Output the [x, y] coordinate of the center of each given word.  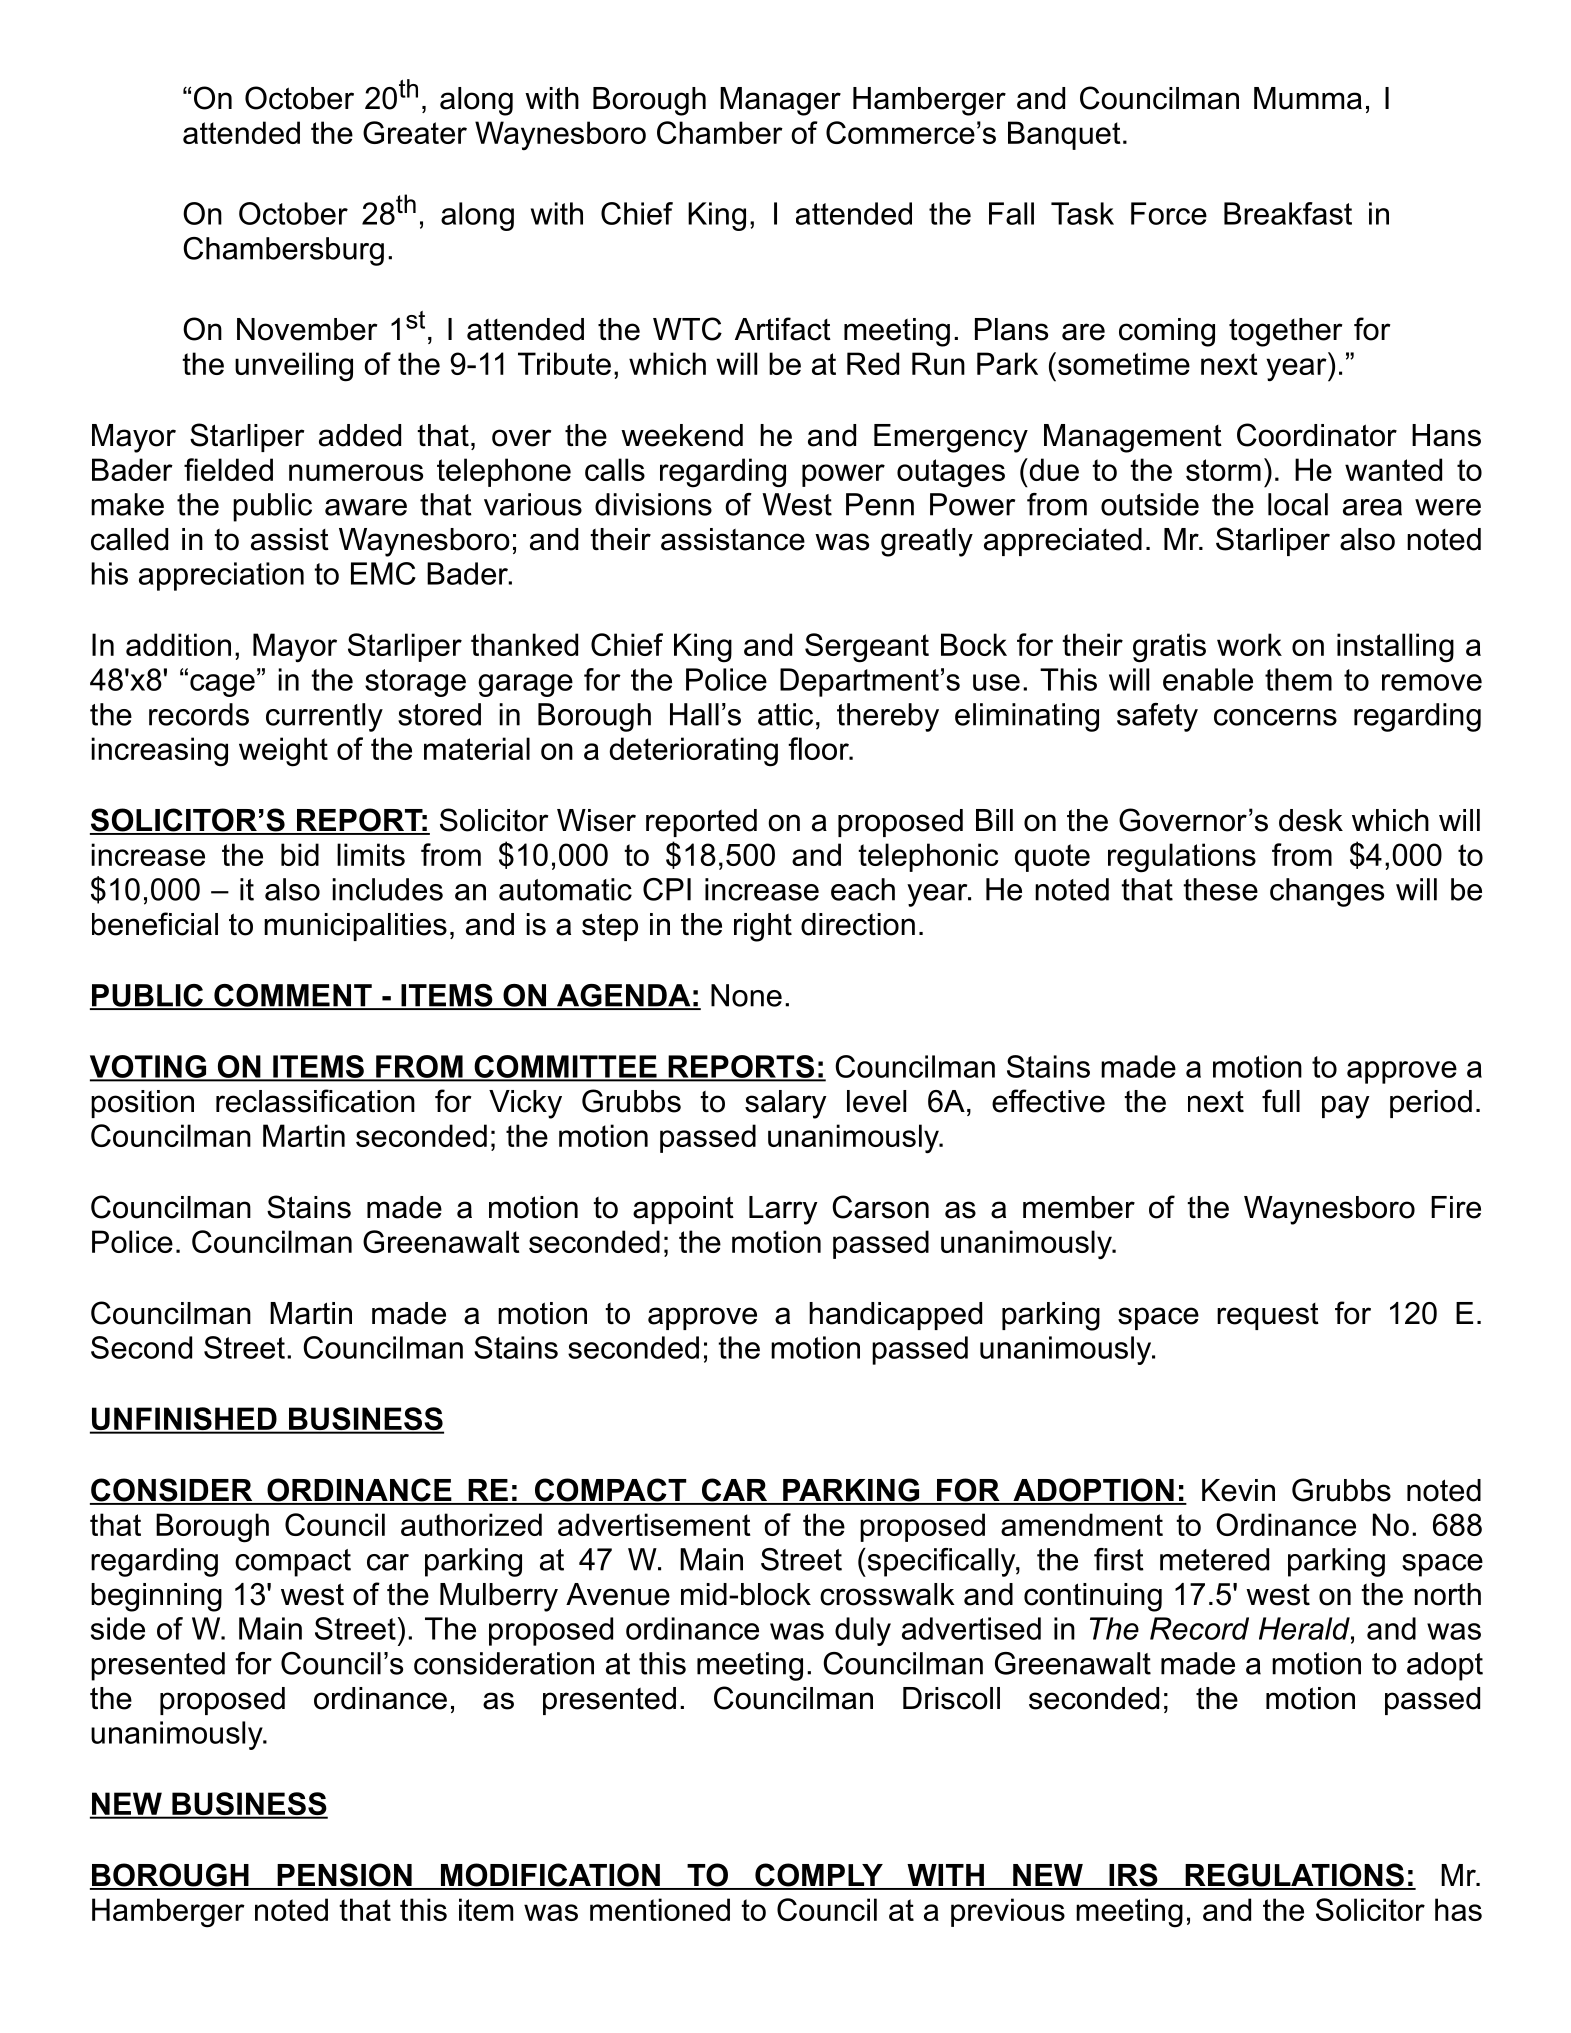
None [746, 995]
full [1281, 1101]
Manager [780, 101]
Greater [415, 132]
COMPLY [819, 1876]
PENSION [344, 1876]
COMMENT [293, 996]
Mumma [1308, 98]
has [1458, 1909]
